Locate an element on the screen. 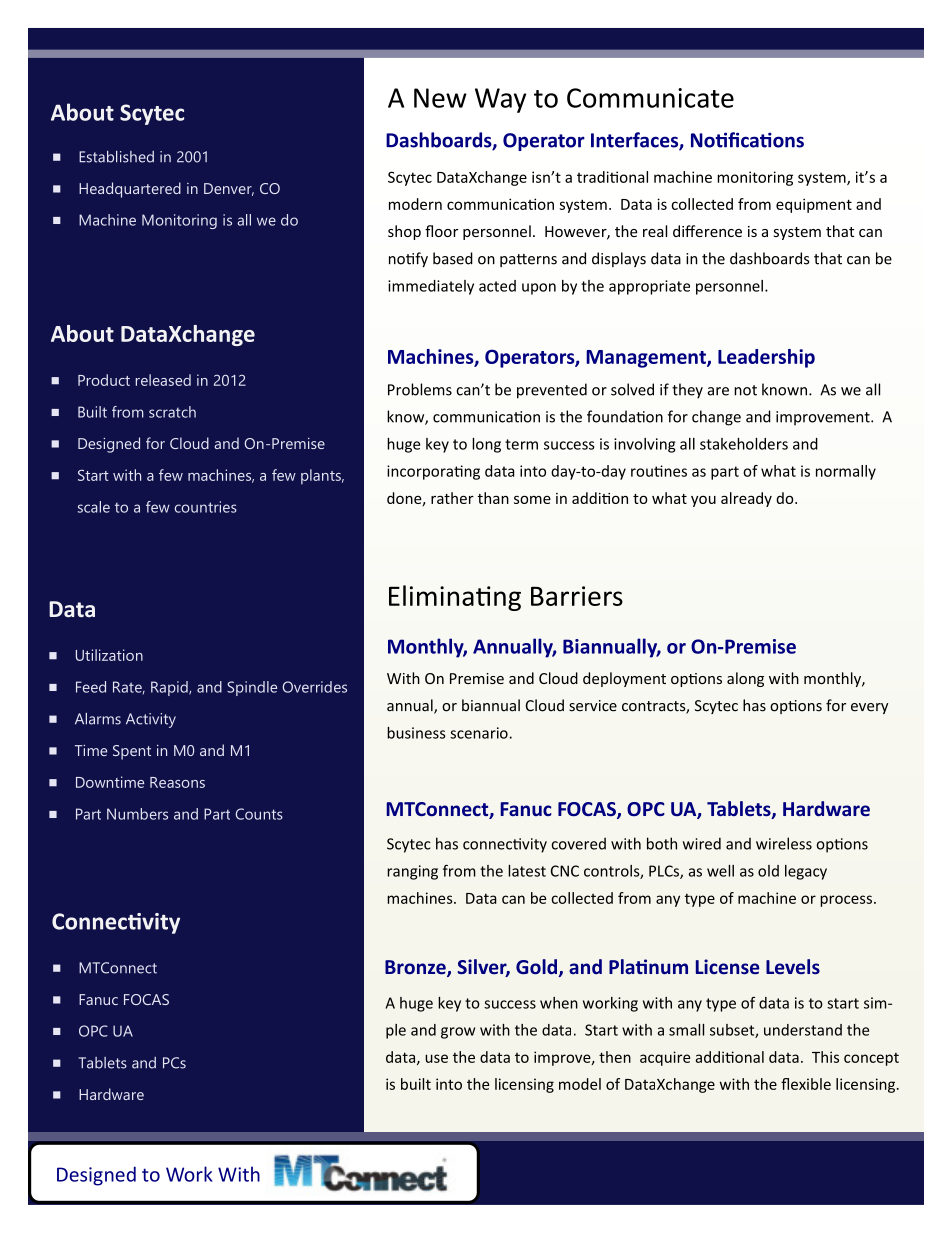 Image resolution: width=952 pixels, height=1233 pixels. Leadership is located at coordinates (766, 358).
